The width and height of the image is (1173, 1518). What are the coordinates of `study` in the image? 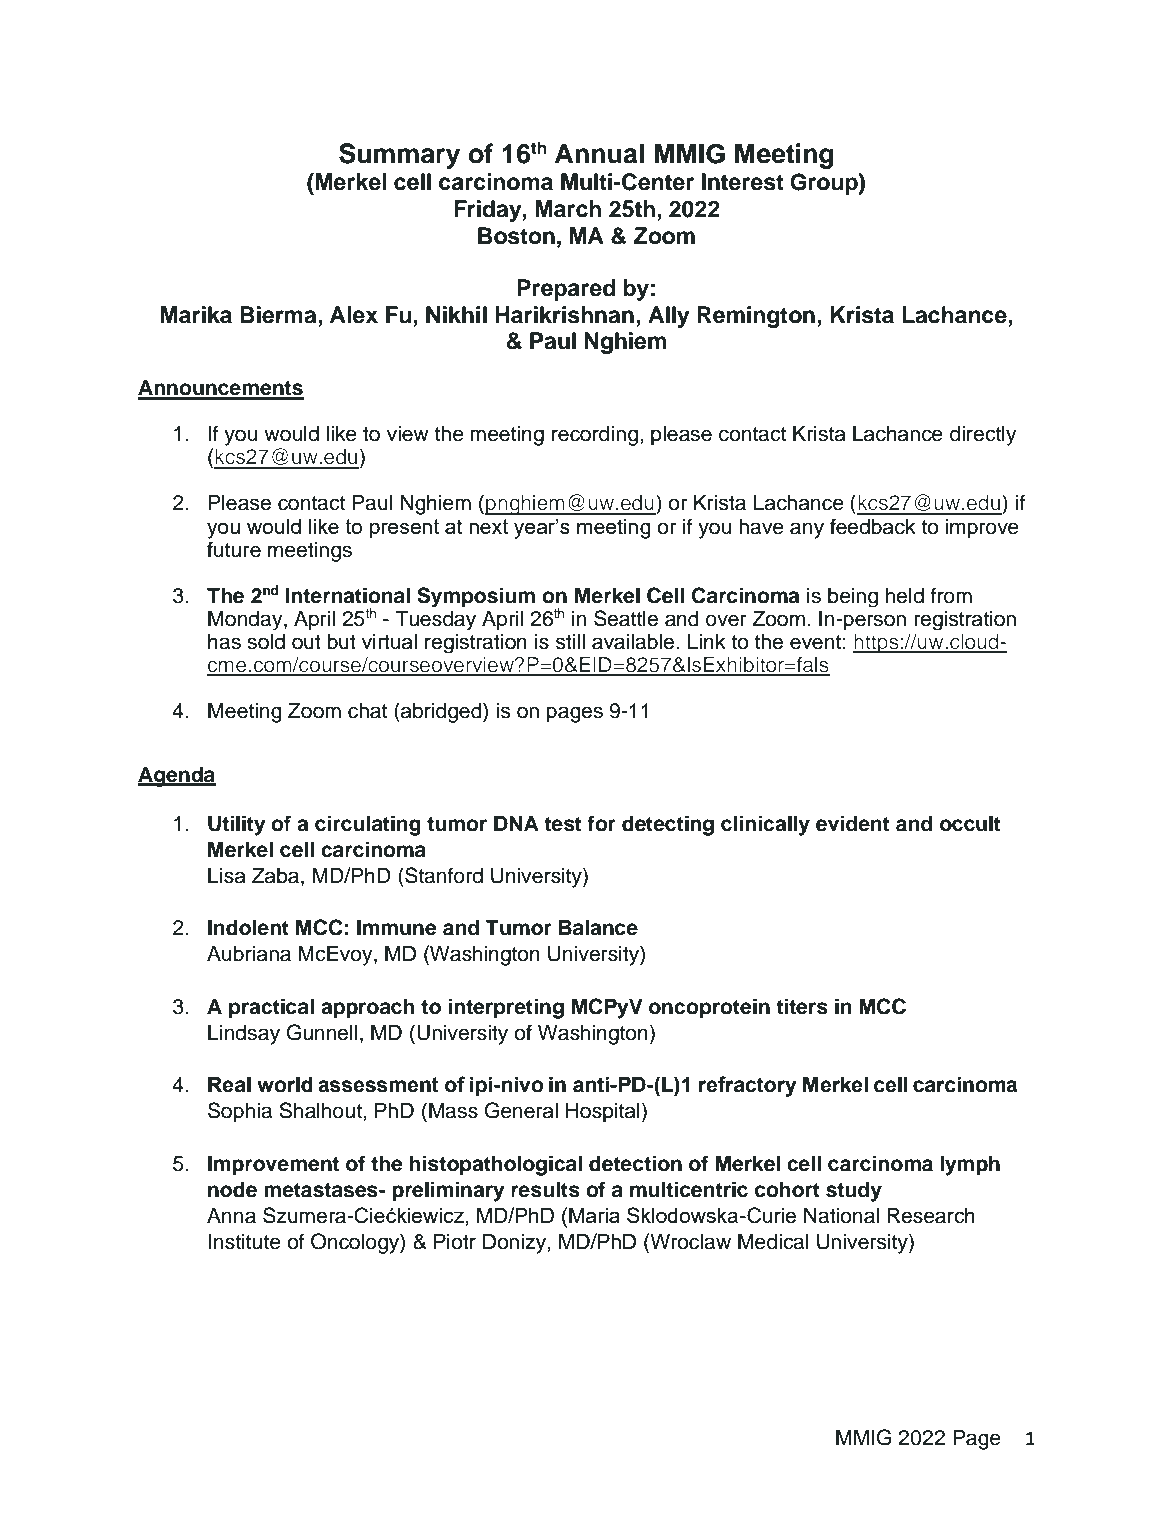 It's located at (854, 1192).
